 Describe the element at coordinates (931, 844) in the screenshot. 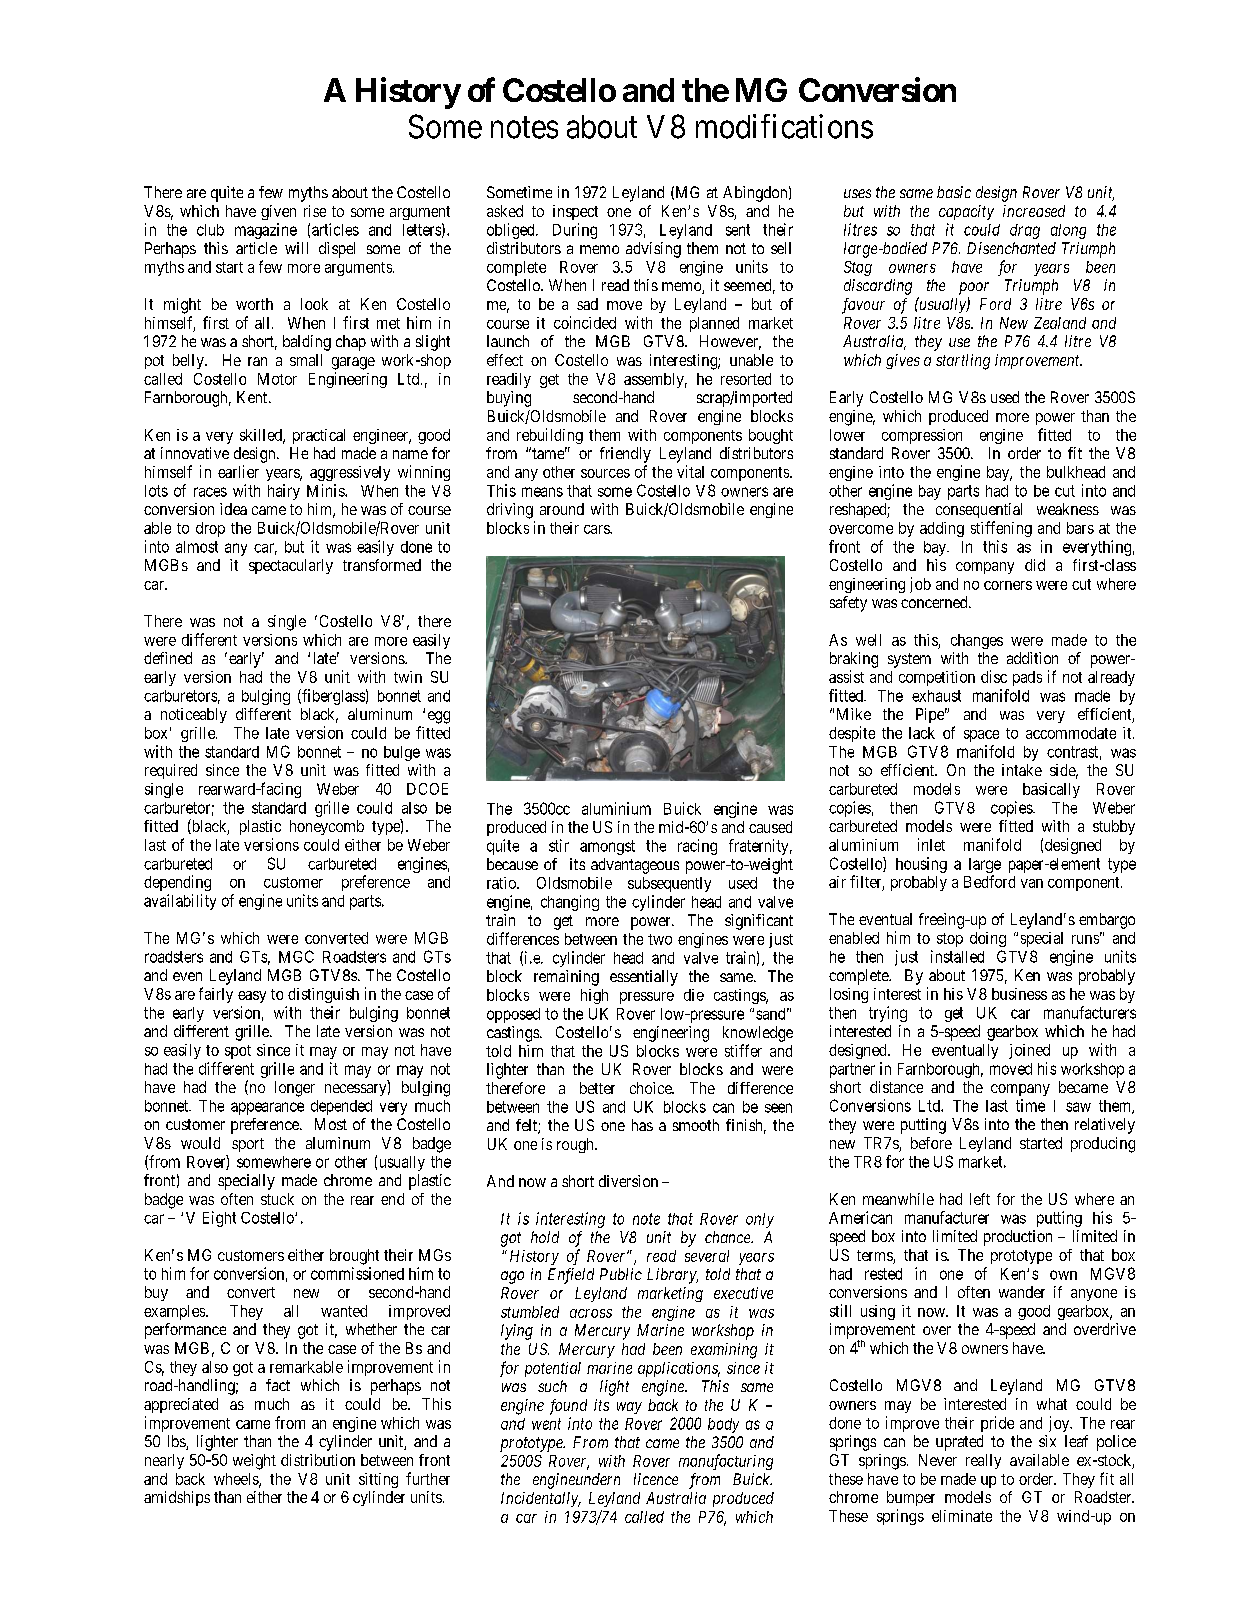

I see `inlet` at that location.
